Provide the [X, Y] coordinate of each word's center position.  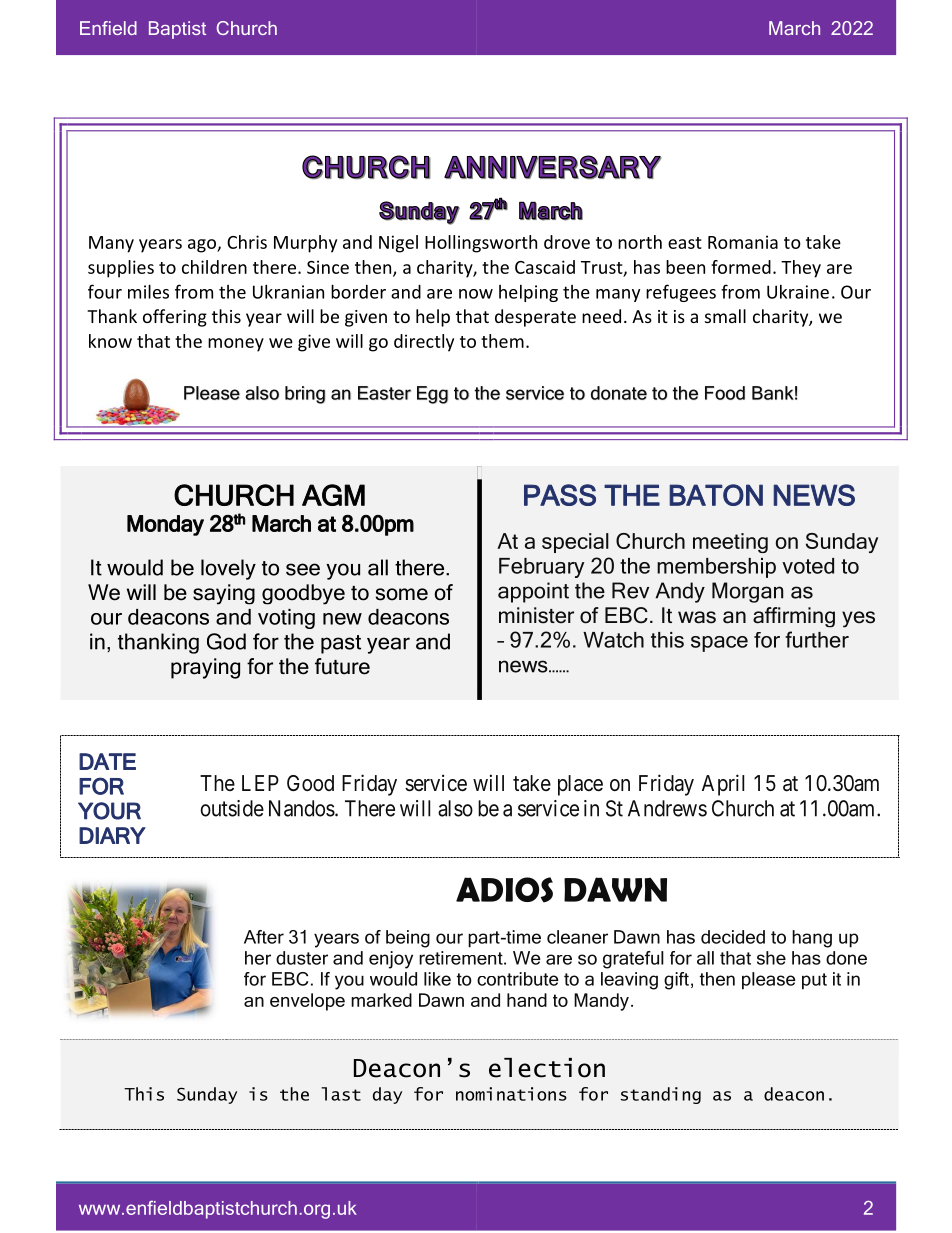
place [580, 785]
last [341, 1094]
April [723, 785]
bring [305, 395]
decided [733, 937]
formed [741, 267]
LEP [260, 783]
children [214, 267]
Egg [432, 395]
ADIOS [504, 890]
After [264, 937]
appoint [533, 592]
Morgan [747, 592]
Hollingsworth [481, 244]
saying [224, 594]
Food [725, 393]
